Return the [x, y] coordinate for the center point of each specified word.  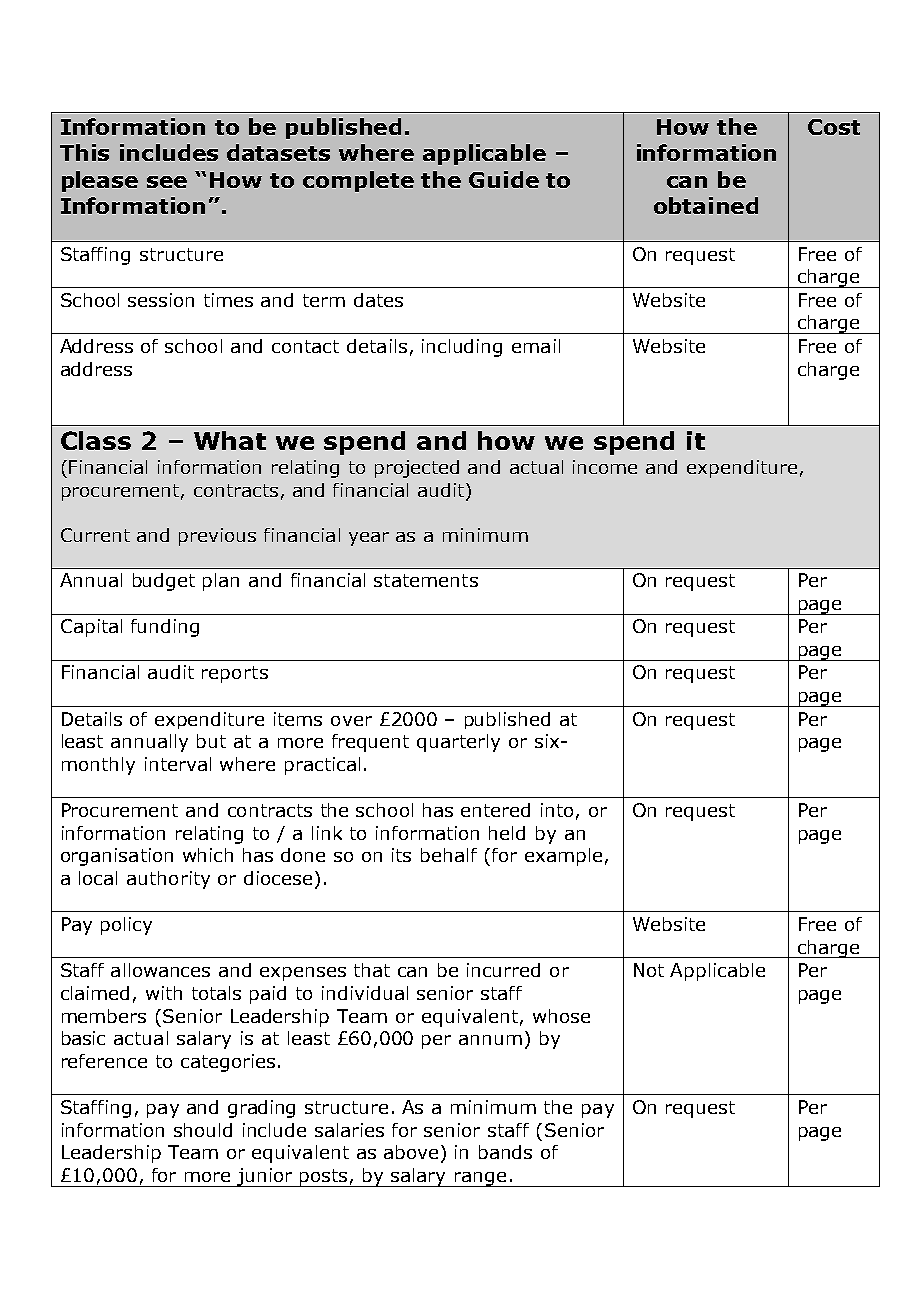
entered [495, 810]
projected [417, 469]
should [203, 1130]
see [167, 182]
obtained [706, 205]
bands [505, 1152]
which [208, 855]
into [557, 810]
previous [217, 537]
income [605, 467]
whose [561, 1016]
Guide [504, 179]
